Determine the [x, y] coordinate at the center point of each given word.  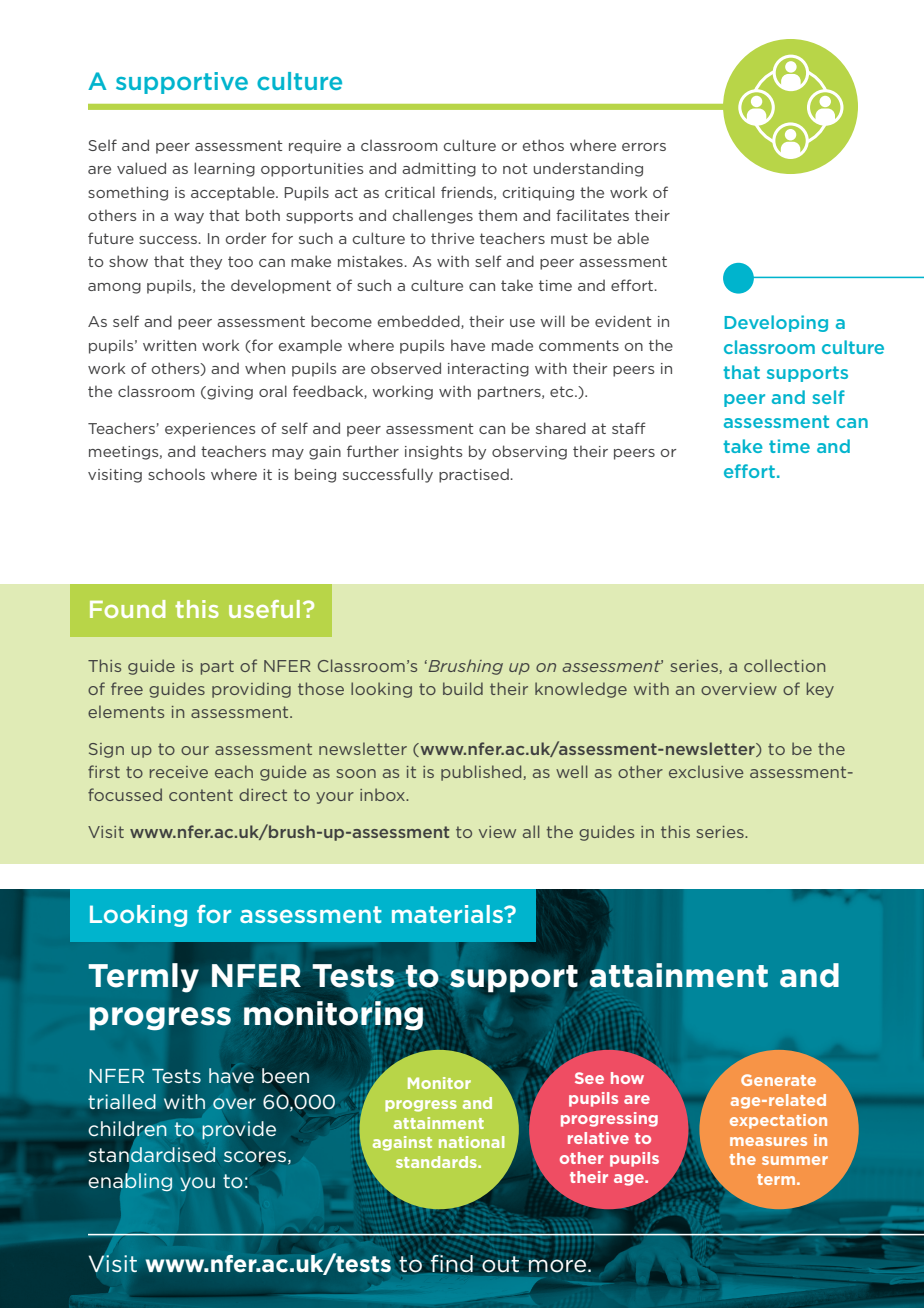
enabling [130, 1182]
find [452, 1263]
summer [795, 1160]
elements [126, 711]
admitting [439, 169]
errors [644, 147]
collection [784, 665]
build [463, 688]
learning [224, 169]
